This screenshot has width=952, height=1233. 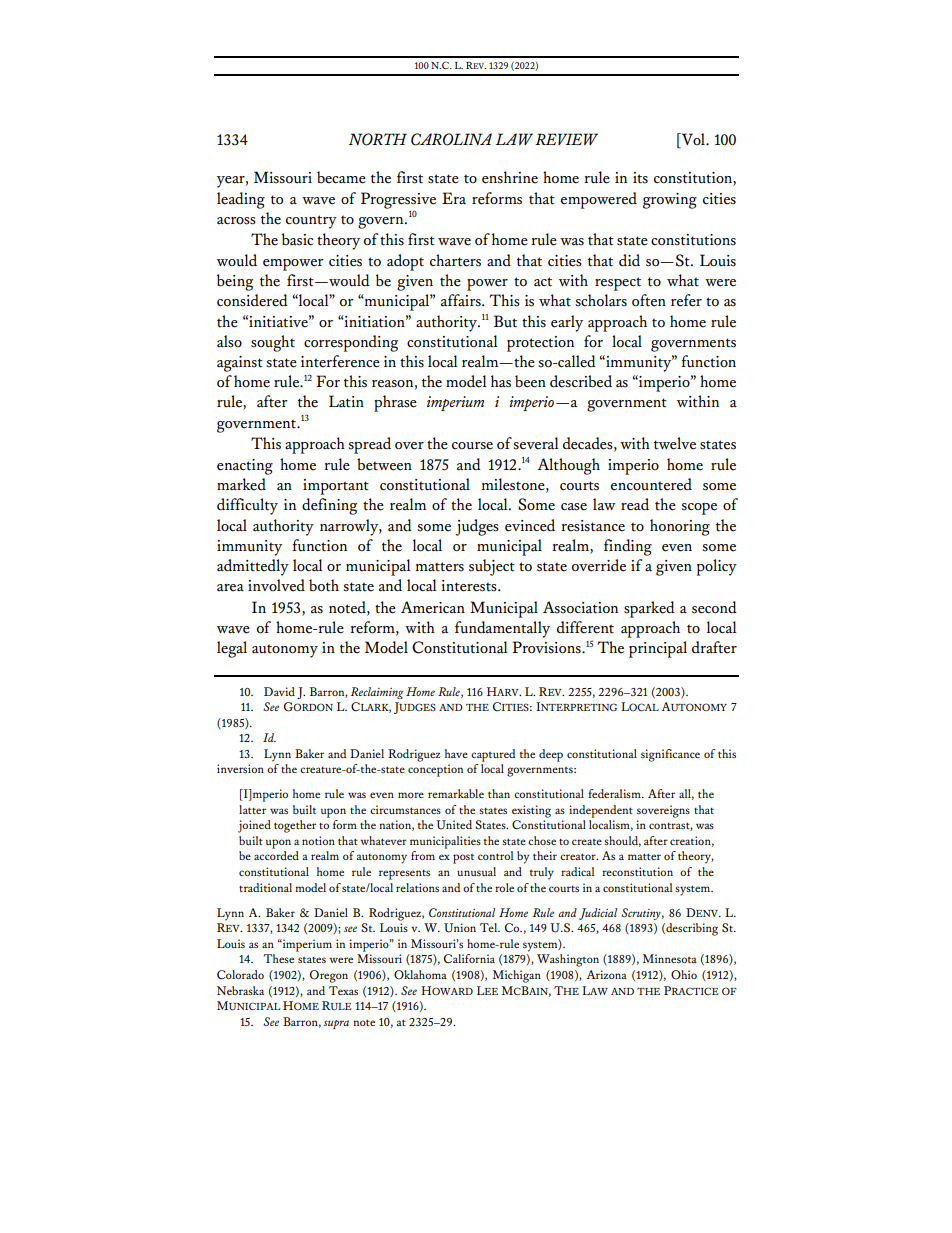 What do you see at coordinates (649, 609) in the screenshot?
I see `sparked` at bounding box center [649, 609].
